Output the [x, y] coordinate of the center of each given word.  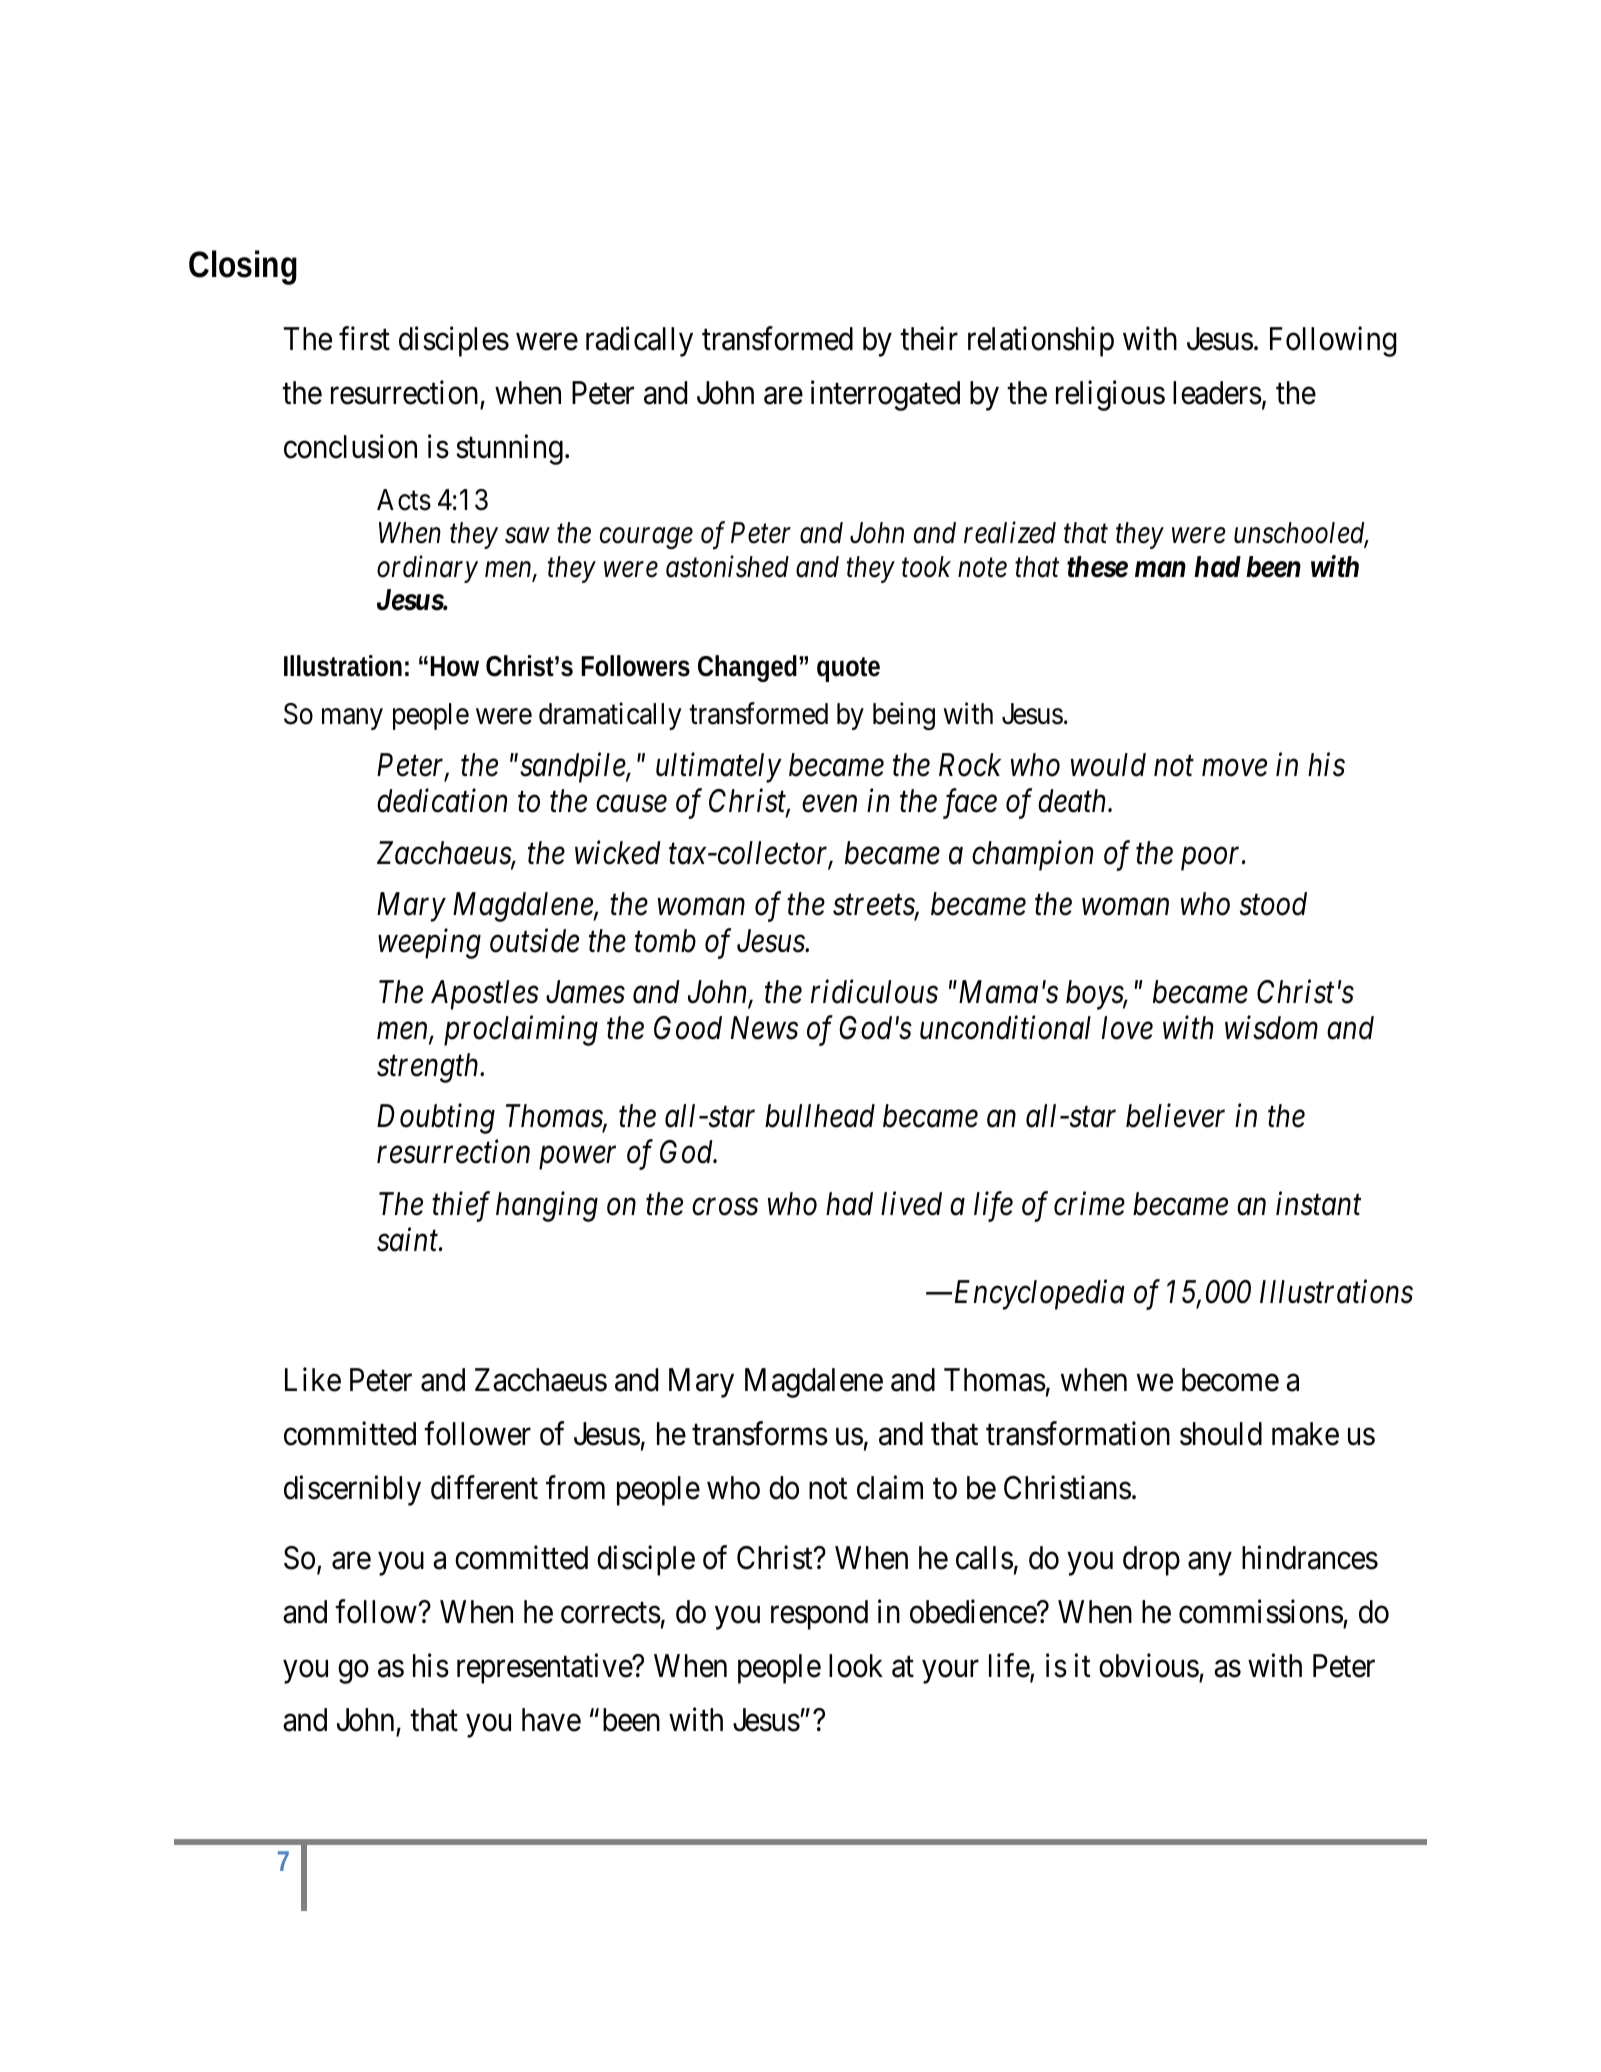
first [364, 339]
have [551, 1720]
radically [639, 342]
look [856, 1666]
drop [1151, 1561]
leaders [1217, 393]
